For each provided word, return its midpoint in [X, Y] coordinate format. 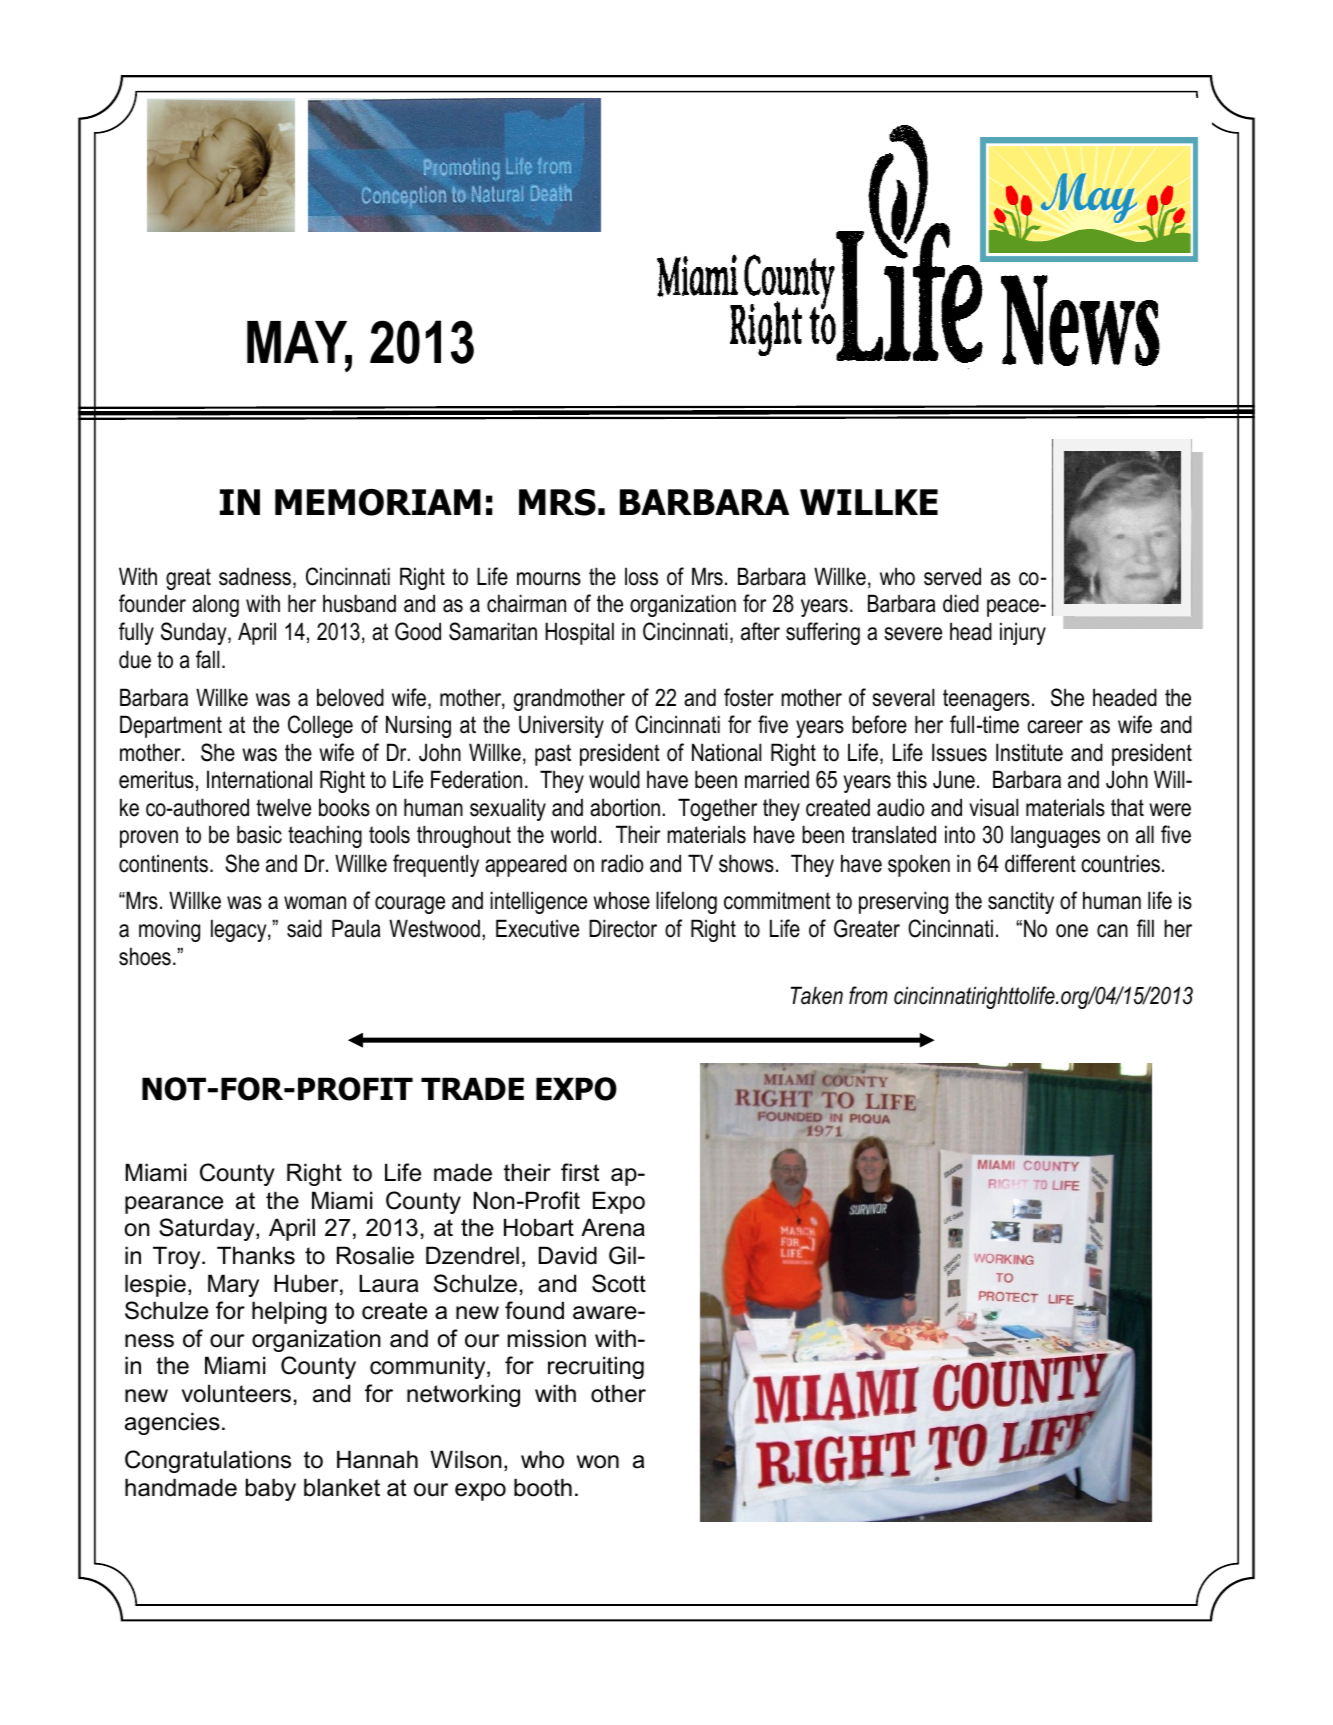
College [320, 726]
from [868, 995]
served [952, 576]
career [1055, 727]
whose [621, 900]
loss [641, 576]
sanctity [1021, 902]
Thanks [256, 1255]
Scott [619, 1283]
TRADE [472, 1088]
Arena [613, 1227]
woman [315, 903]
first [580, 1172]
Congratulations [208, 1461]
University [561, 726]
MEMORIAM [378, 502]
